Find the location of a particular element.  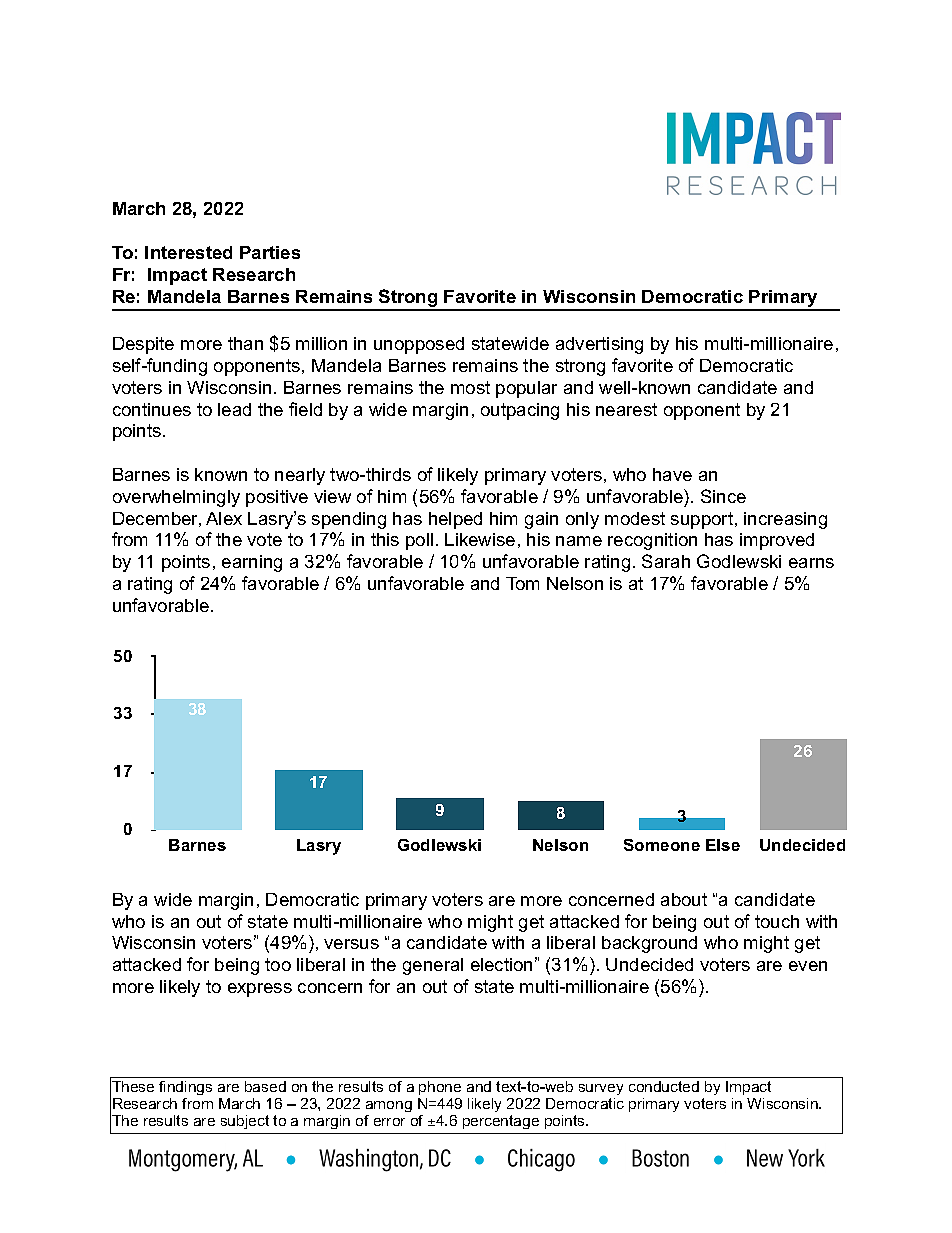

unopposed is located at coordinates (419, 345).
